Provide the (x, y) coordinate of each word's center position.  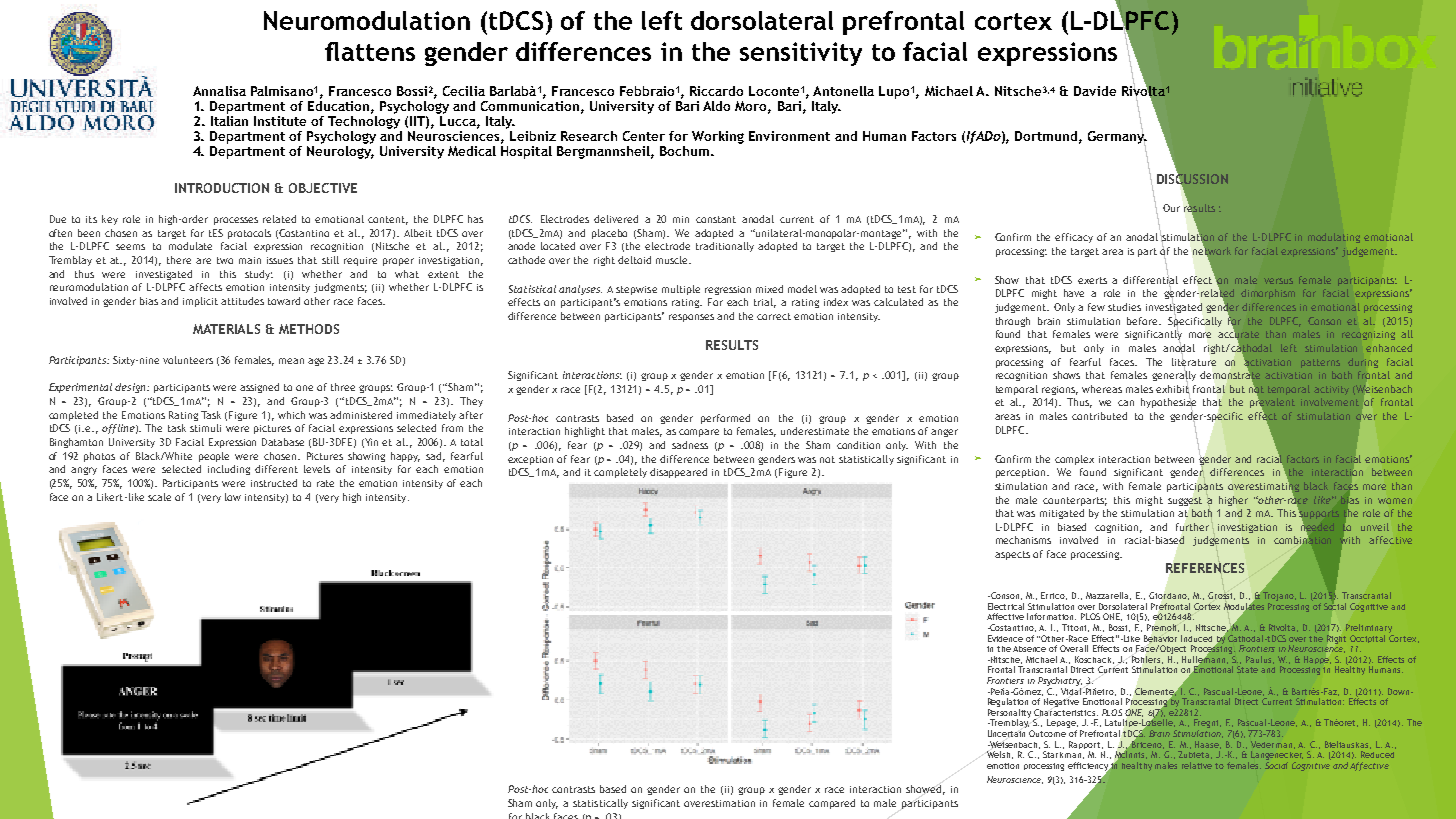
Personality (1009, 714)
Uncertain (1006, 733)
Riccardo (716, 91)
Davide (1095, 91)
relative (1197, 765)
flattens (370, 51)
